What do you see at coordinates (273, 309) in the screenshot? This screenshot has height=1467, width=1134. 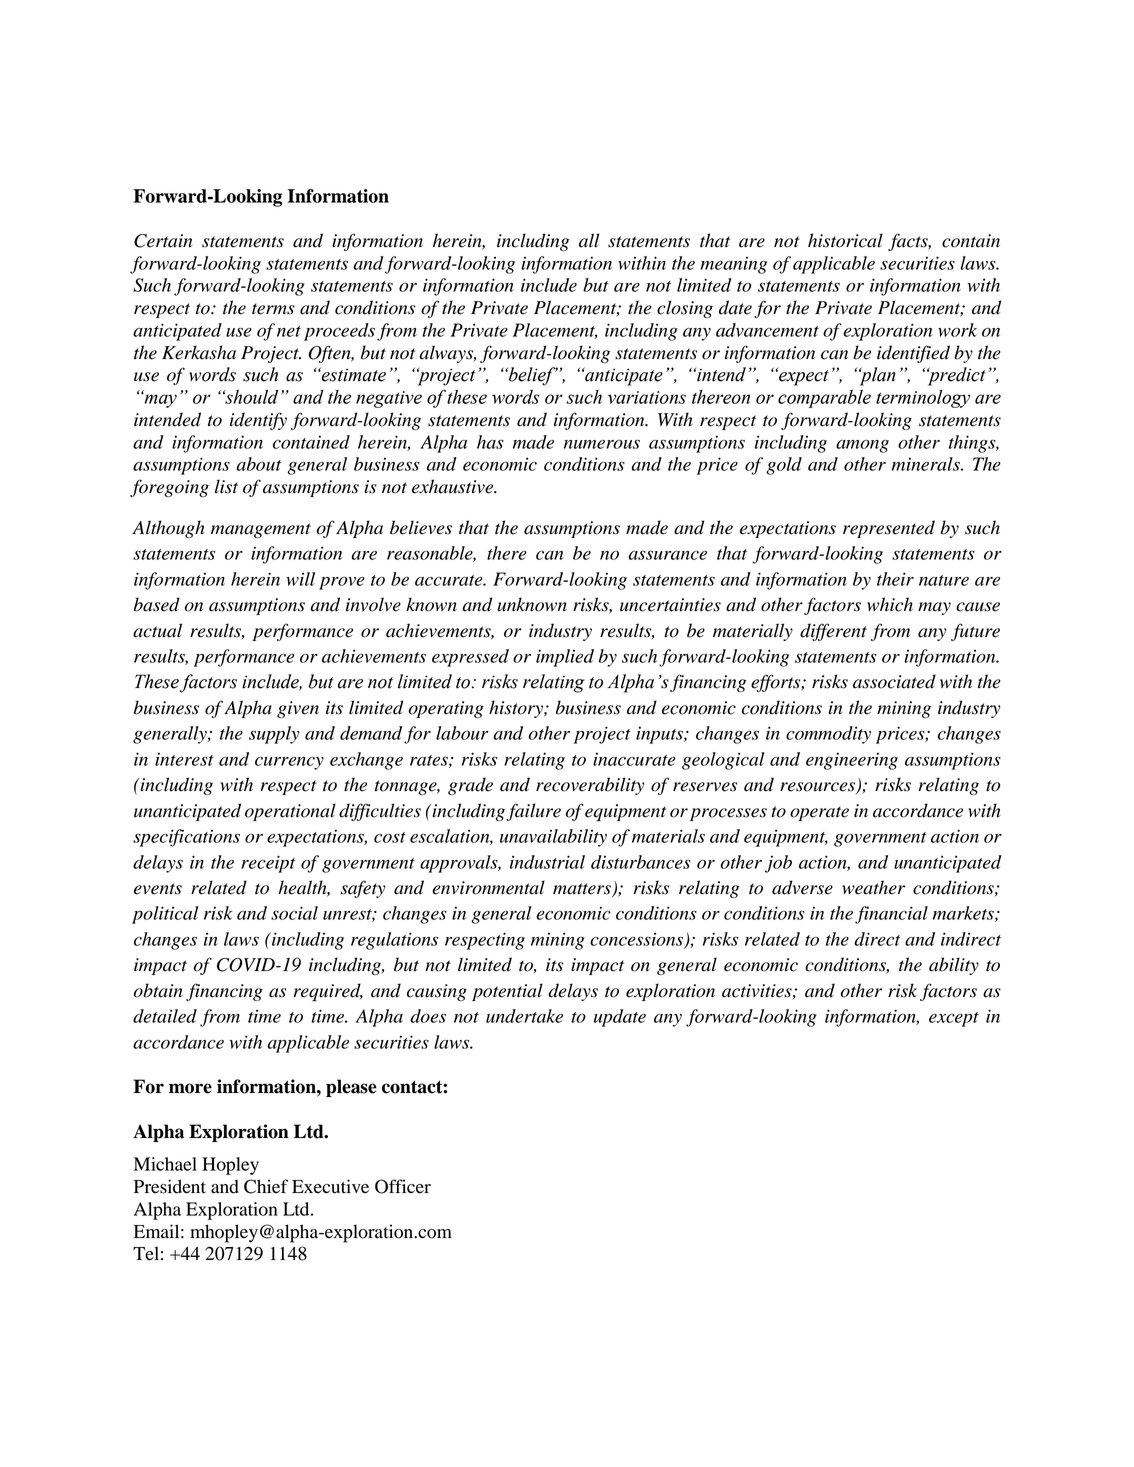 I see `terms` at bounding box center [273, 309].
